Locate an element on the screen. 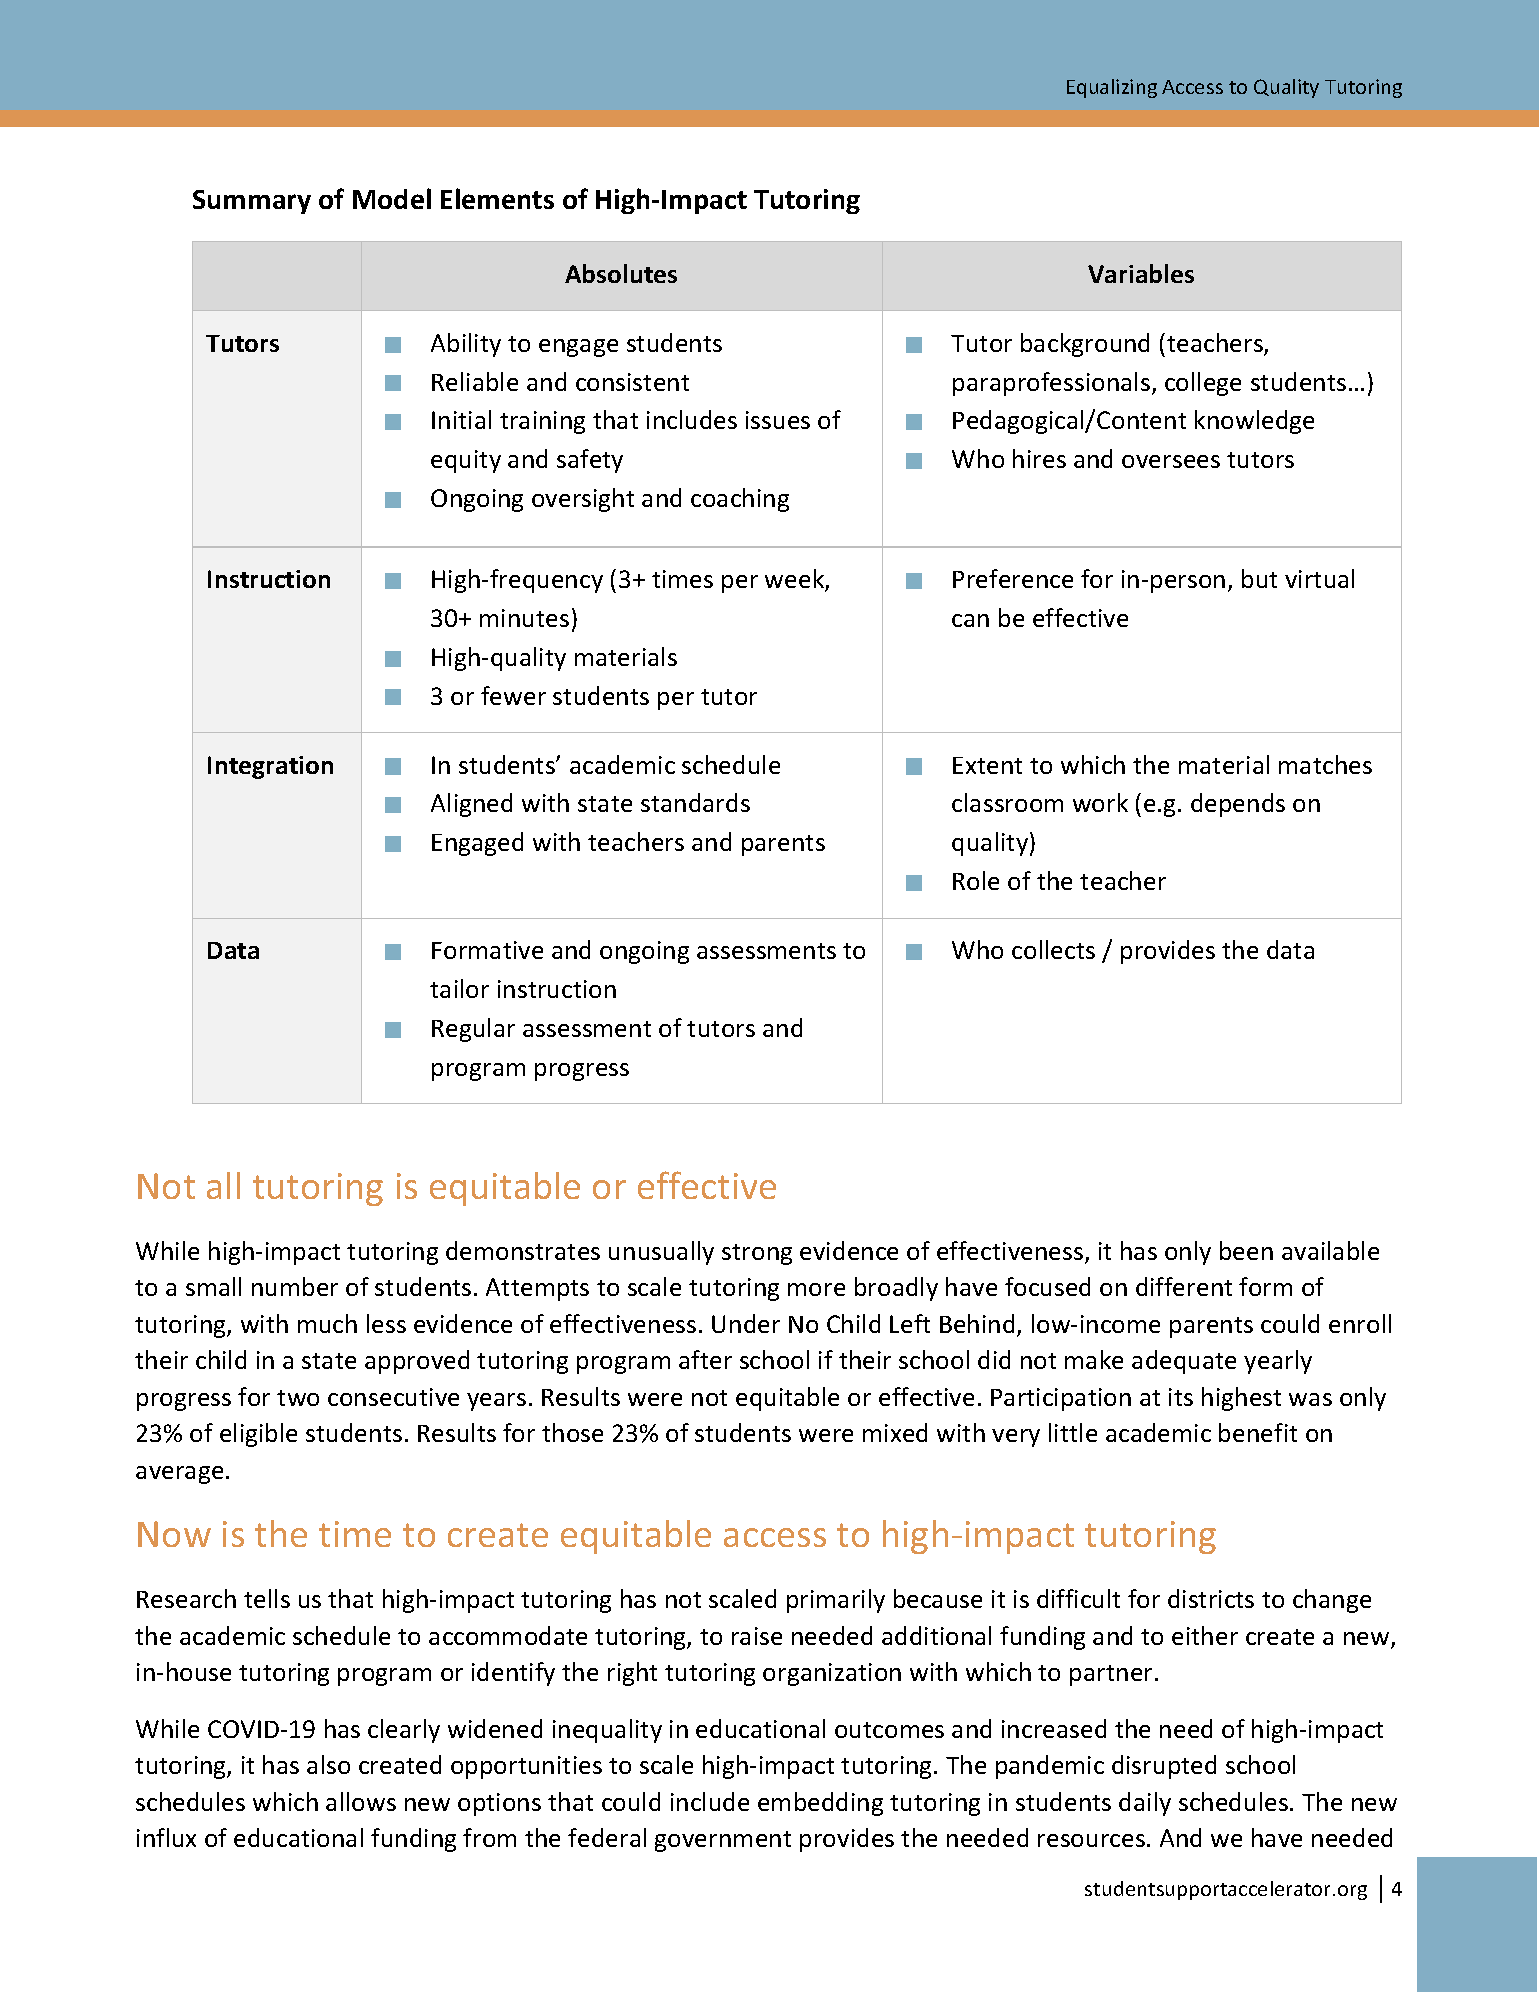  two is located at coordinates (298, 1398).
